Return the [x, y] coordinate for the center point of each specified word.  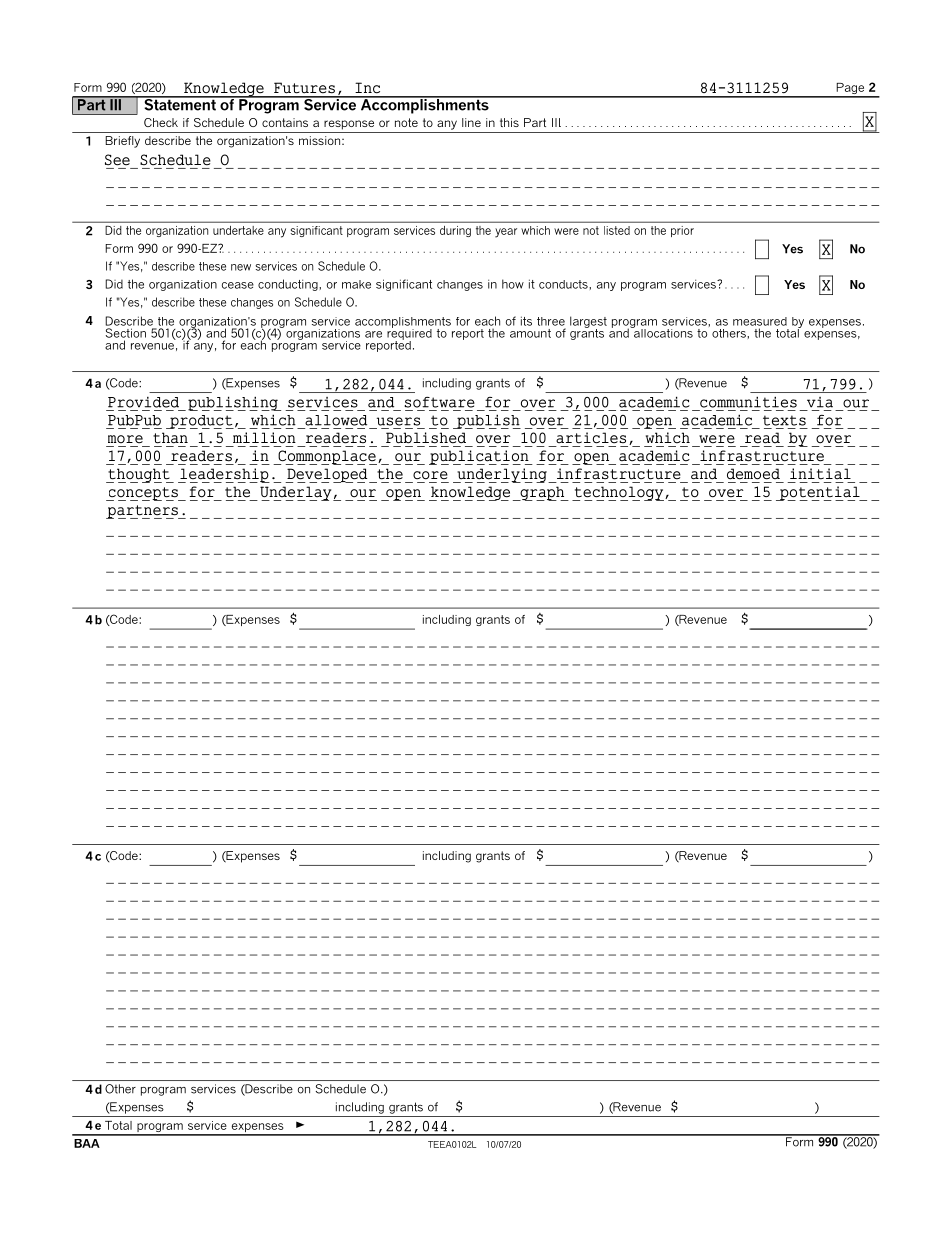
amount [530, 333]
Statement [180, 103]
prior [682, 231]
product [201, 422]
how [513, 284]
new [241, 267]
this [509, 122]
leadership [224, 475]
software [439, 402]
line [471, 122]
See [117, 160]
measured [760, 321]
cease [238, 285]
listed [617, 230]
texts [784, 420]
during [455, 231]
